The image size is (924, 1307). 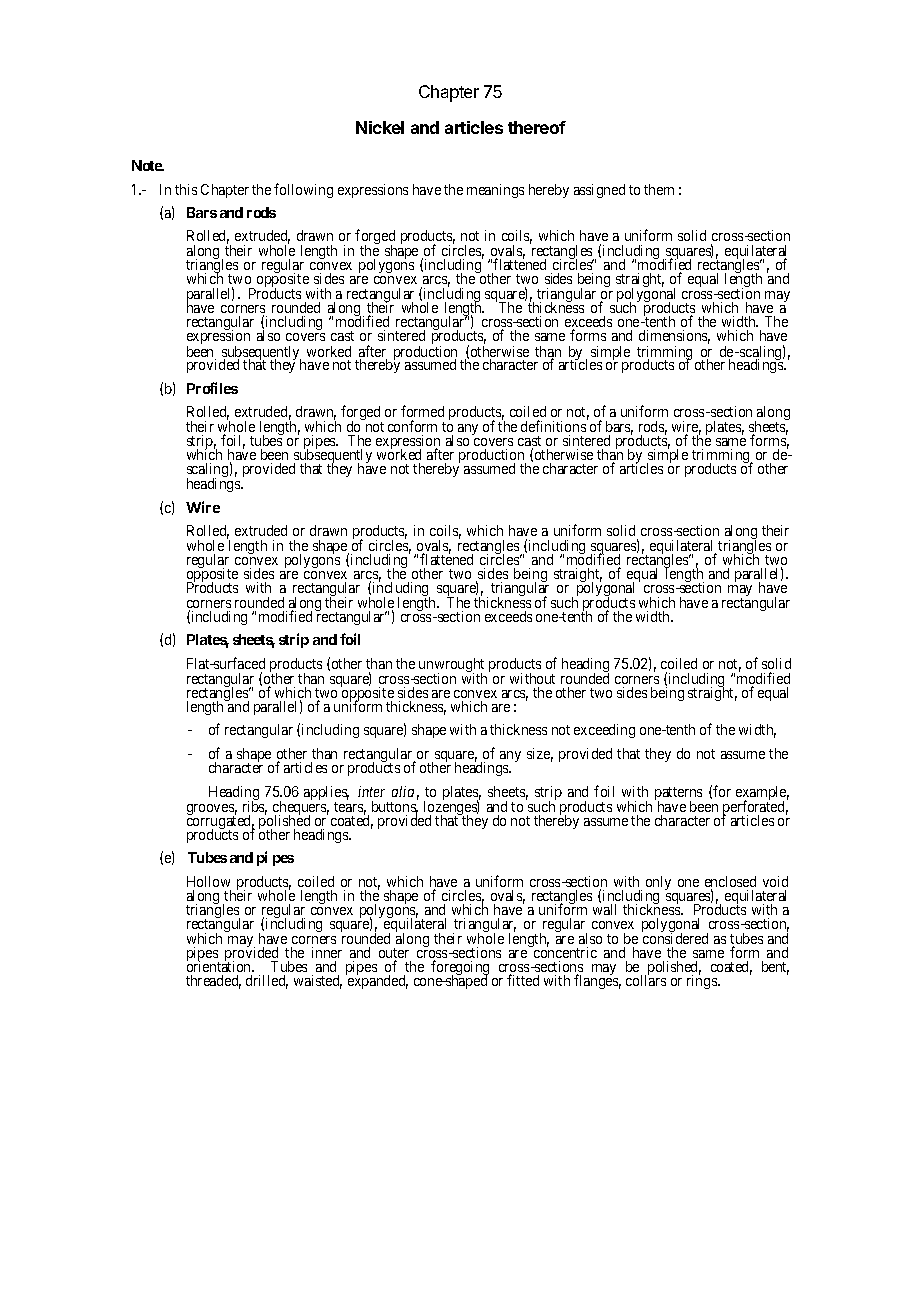 I want to click on orientation, so click(x=220, y=966).
